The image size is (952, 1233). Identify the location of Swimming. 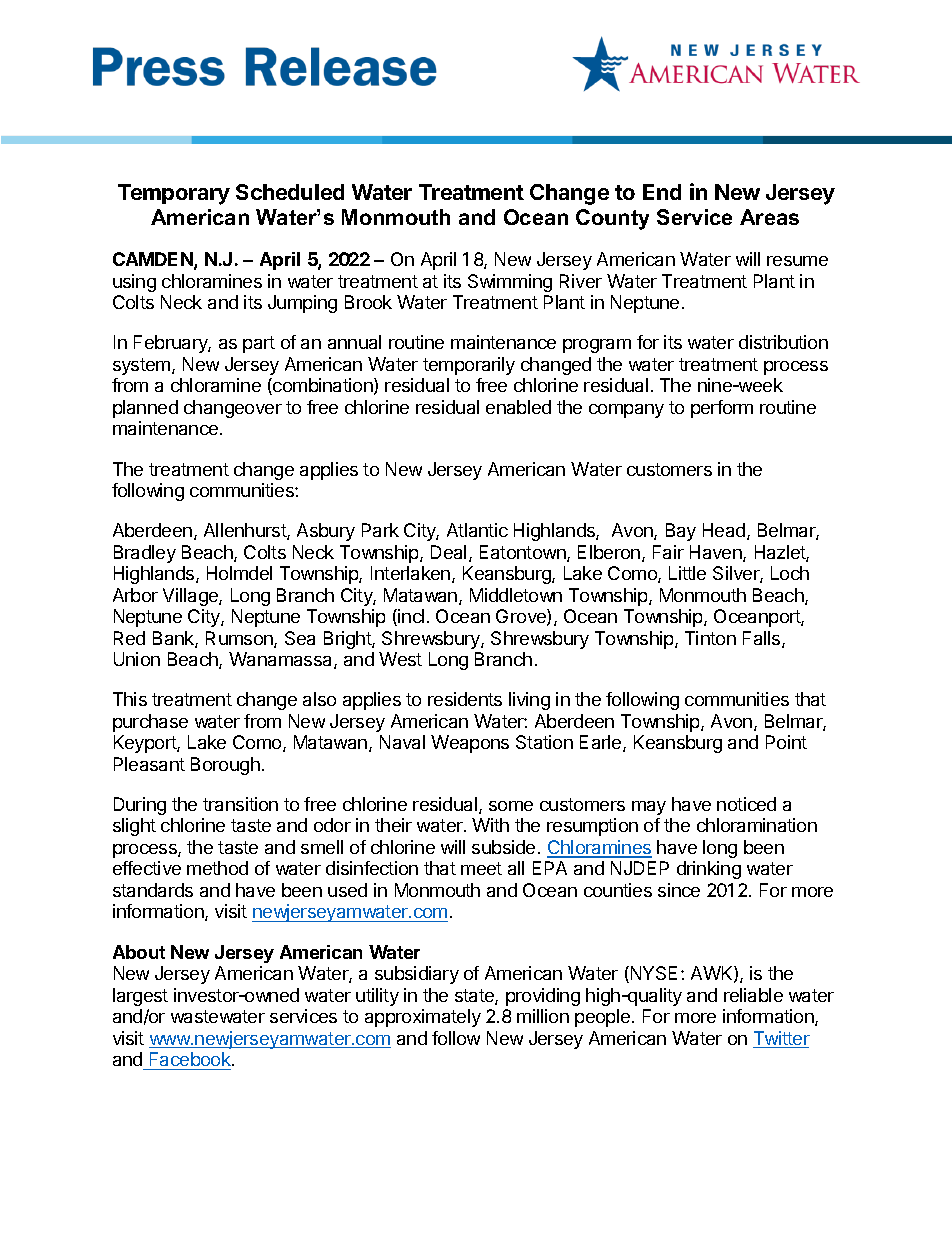
(510, 283).
